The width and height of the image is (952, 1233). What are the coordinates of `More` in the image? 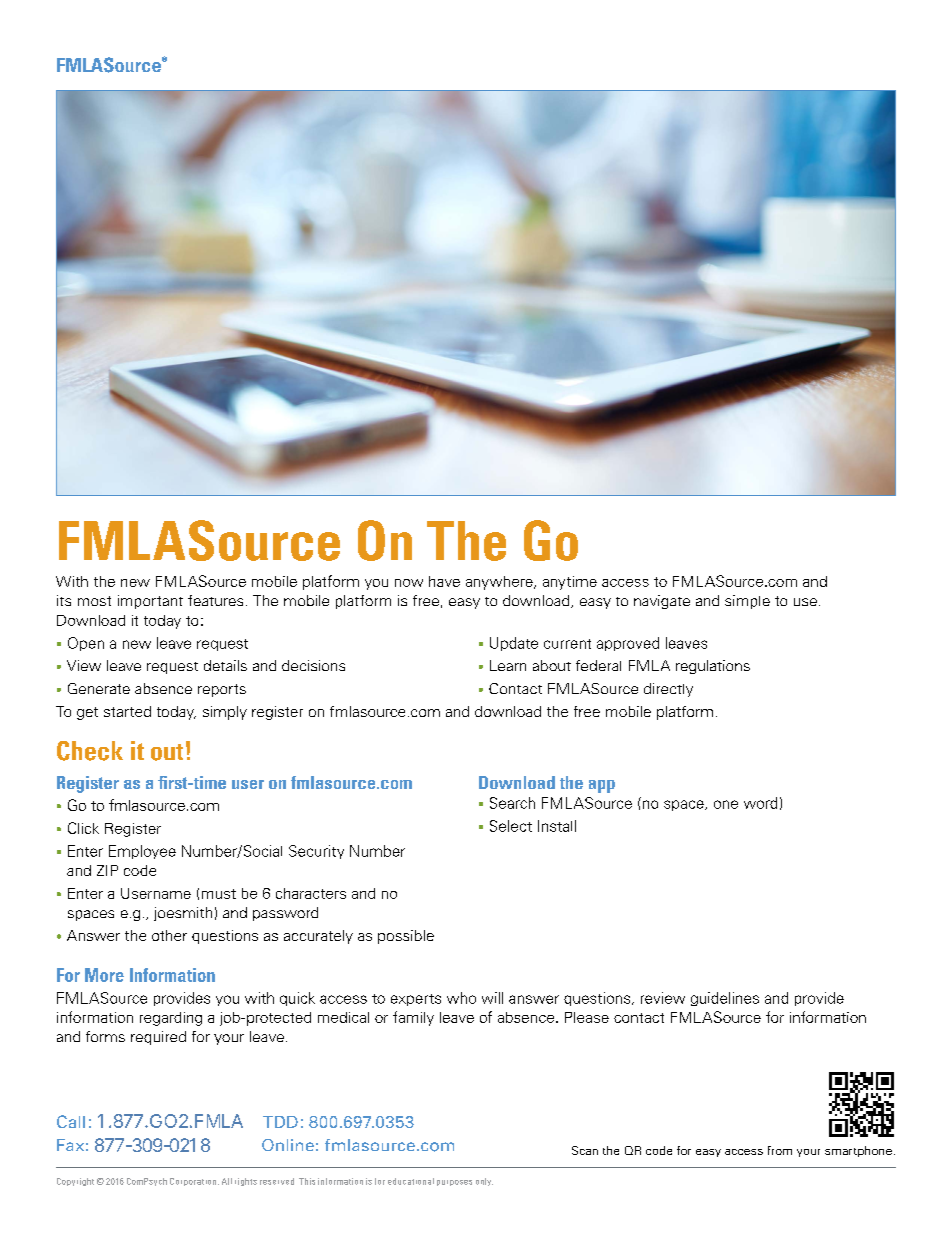 It's located at (104, 975).
